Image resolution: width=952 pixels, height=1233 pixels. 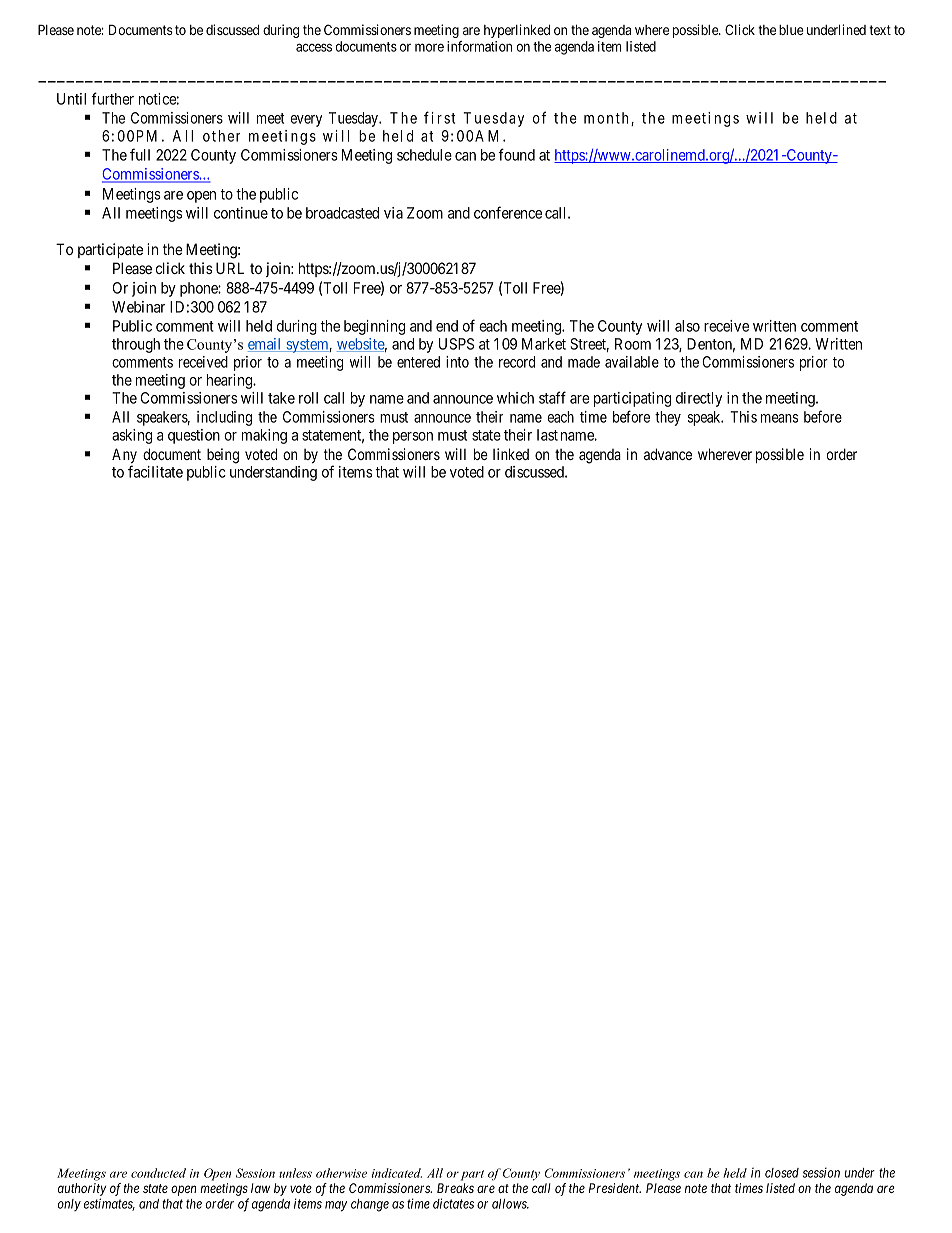 I want to click on information, so click(x=479, y=46).
